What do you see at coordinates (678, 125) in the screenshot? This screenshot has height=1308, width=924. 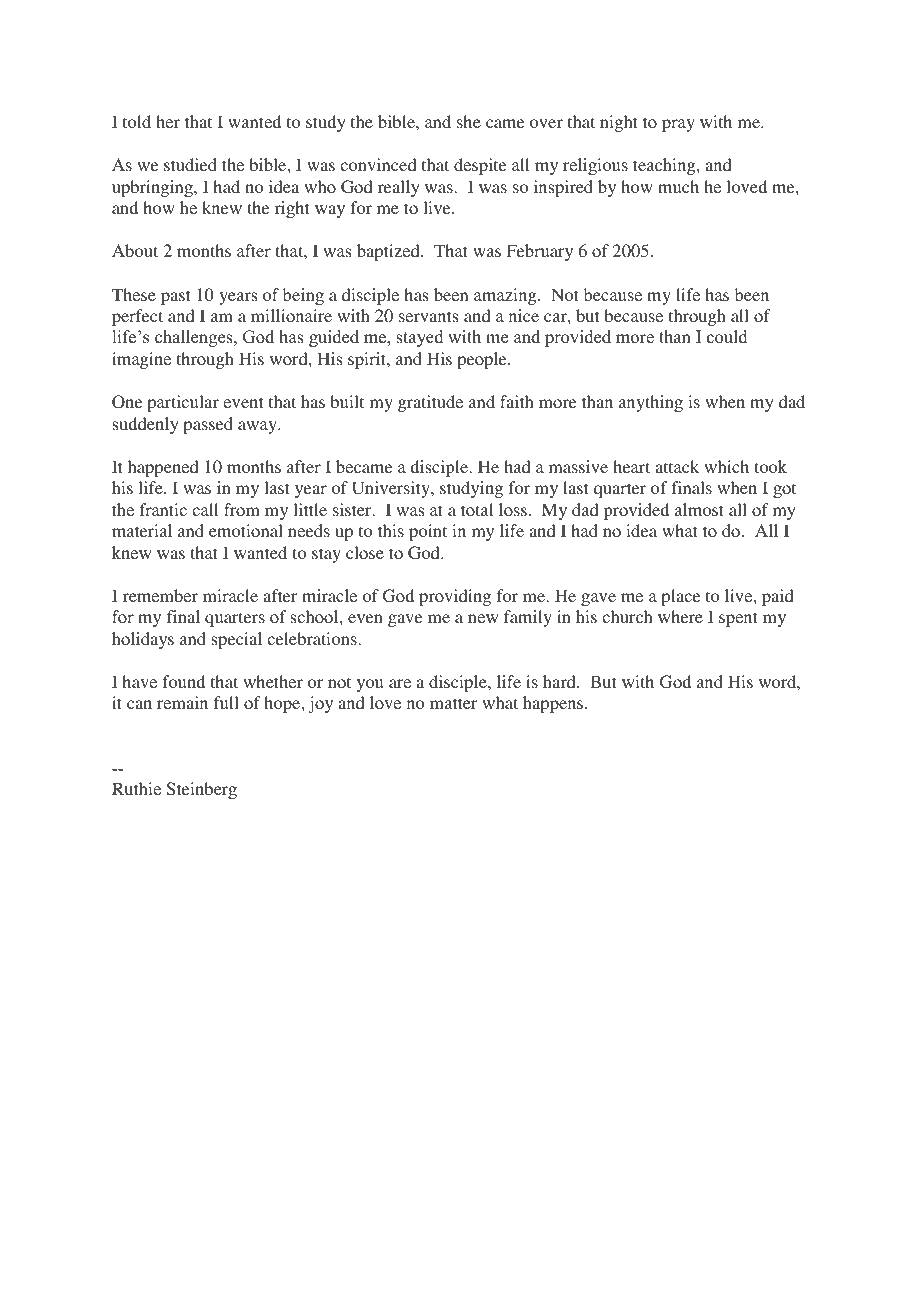 I see `pray` at bounding box center [678, 125].
